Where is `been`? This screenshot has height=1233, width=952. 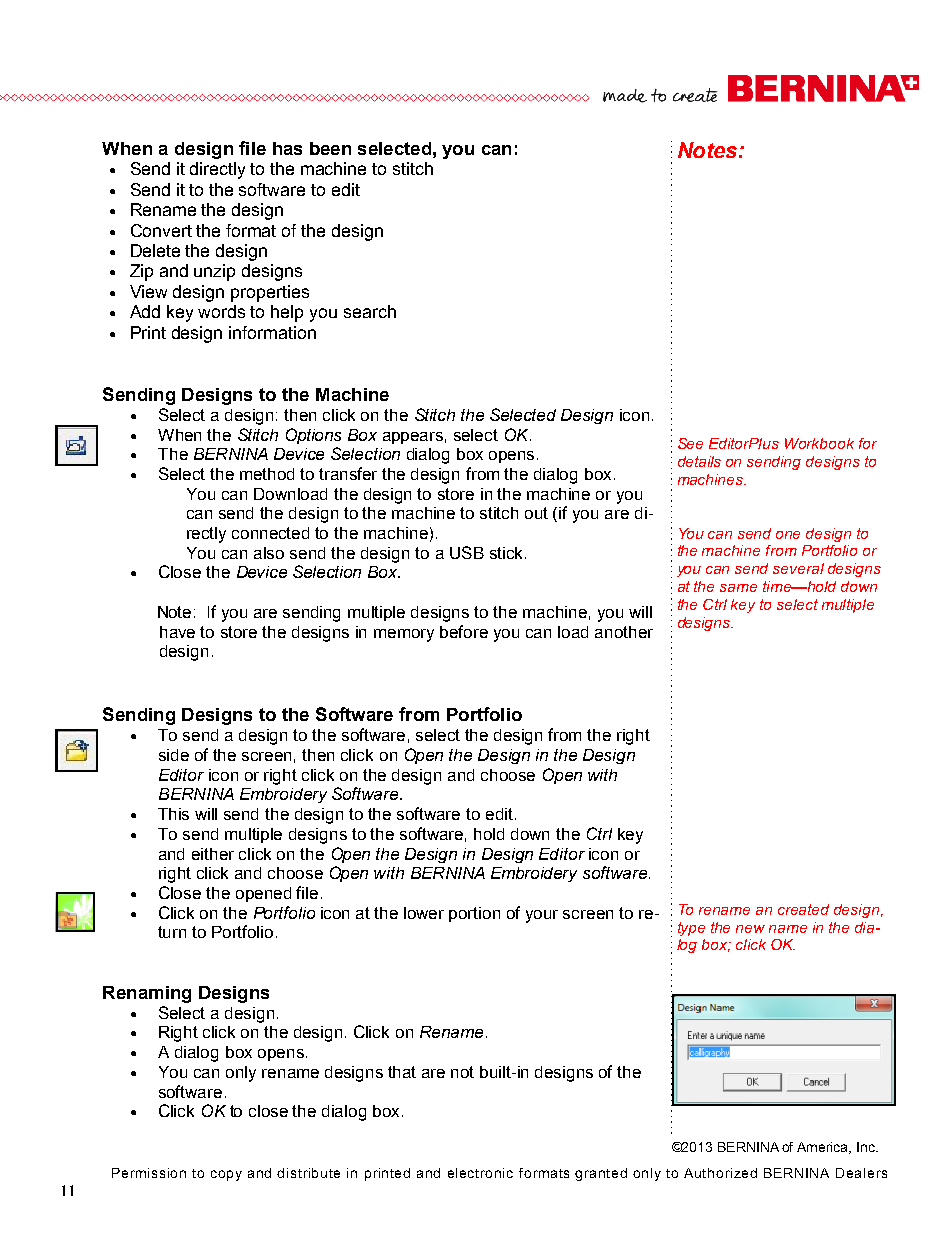
been is located at coordinates (330, 148).
